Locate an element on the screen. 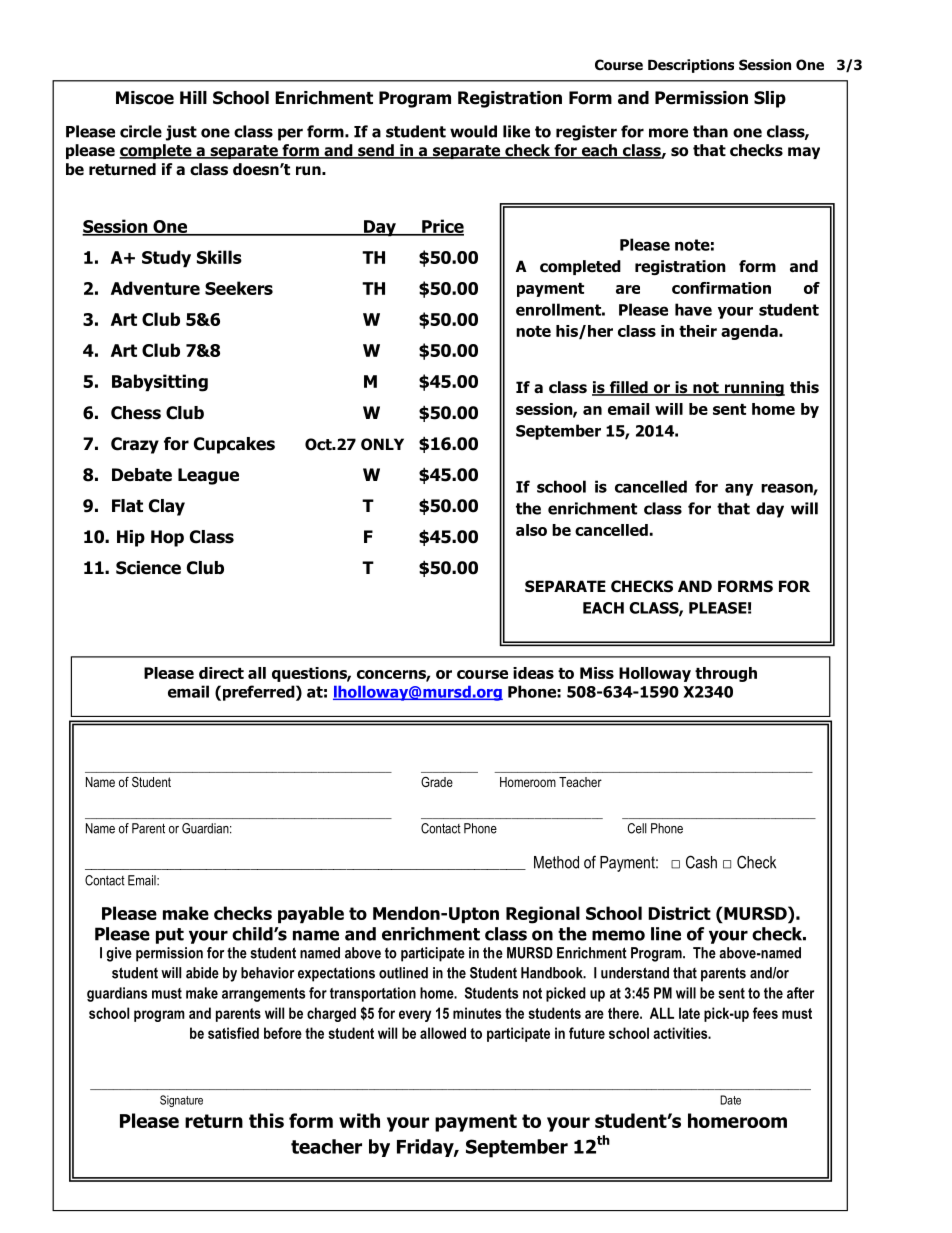 The height and width of the screenshot is (1233, 952). also is located at coordinates (531, 530).
